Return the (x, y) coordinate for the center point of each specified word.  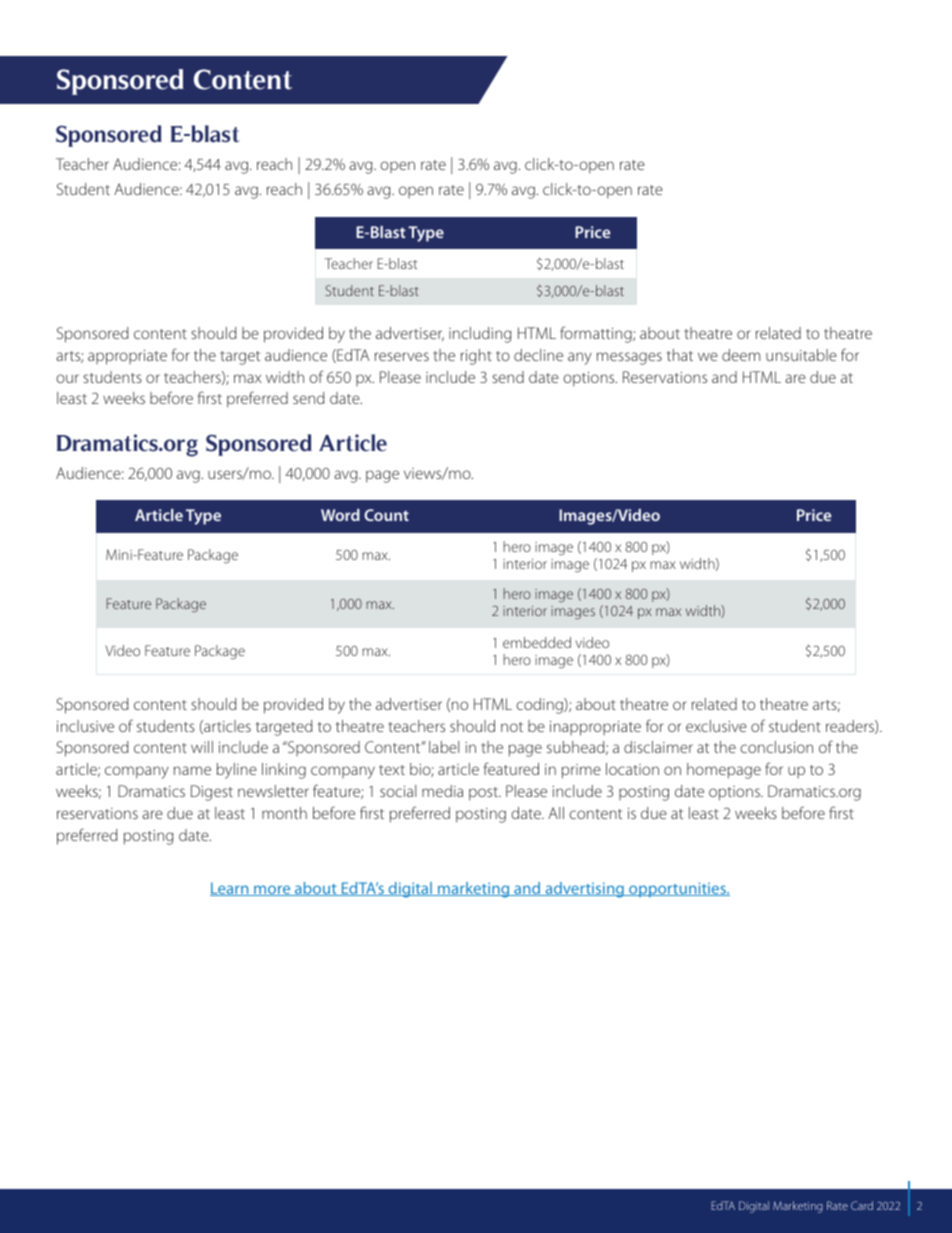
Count (386, 515)
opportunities (677, 890)
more (272, 890)
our (67, 378)
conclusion (777, 747)
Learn (230, 889)
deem (741, 355)
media (442, 791)
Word (340, 515)
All (556, 813)
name (192, 770)
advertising (584, 890)
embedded (537, 642)
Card (862, 1205)
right (476, 357)
